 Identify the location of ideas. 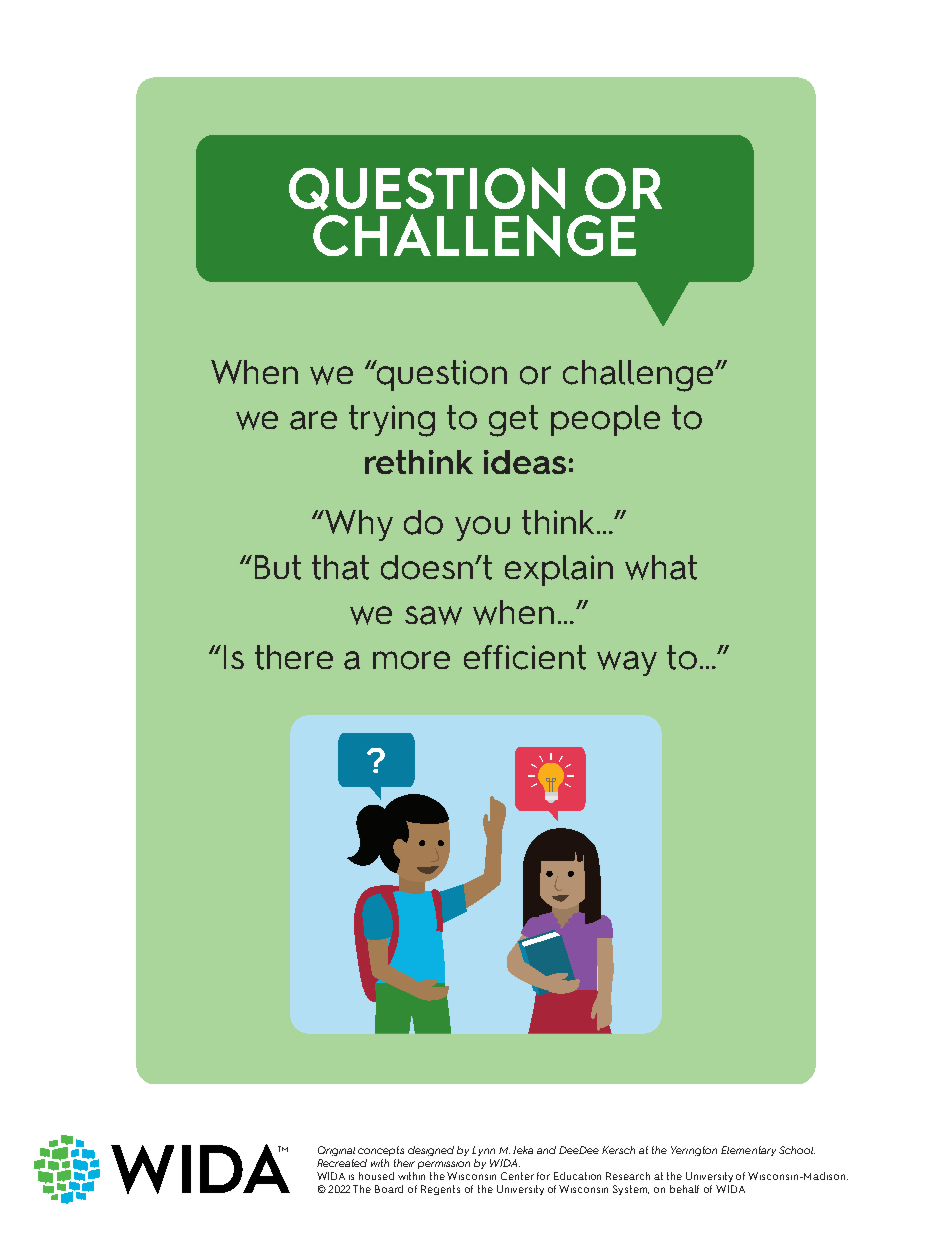
(525, 462).
